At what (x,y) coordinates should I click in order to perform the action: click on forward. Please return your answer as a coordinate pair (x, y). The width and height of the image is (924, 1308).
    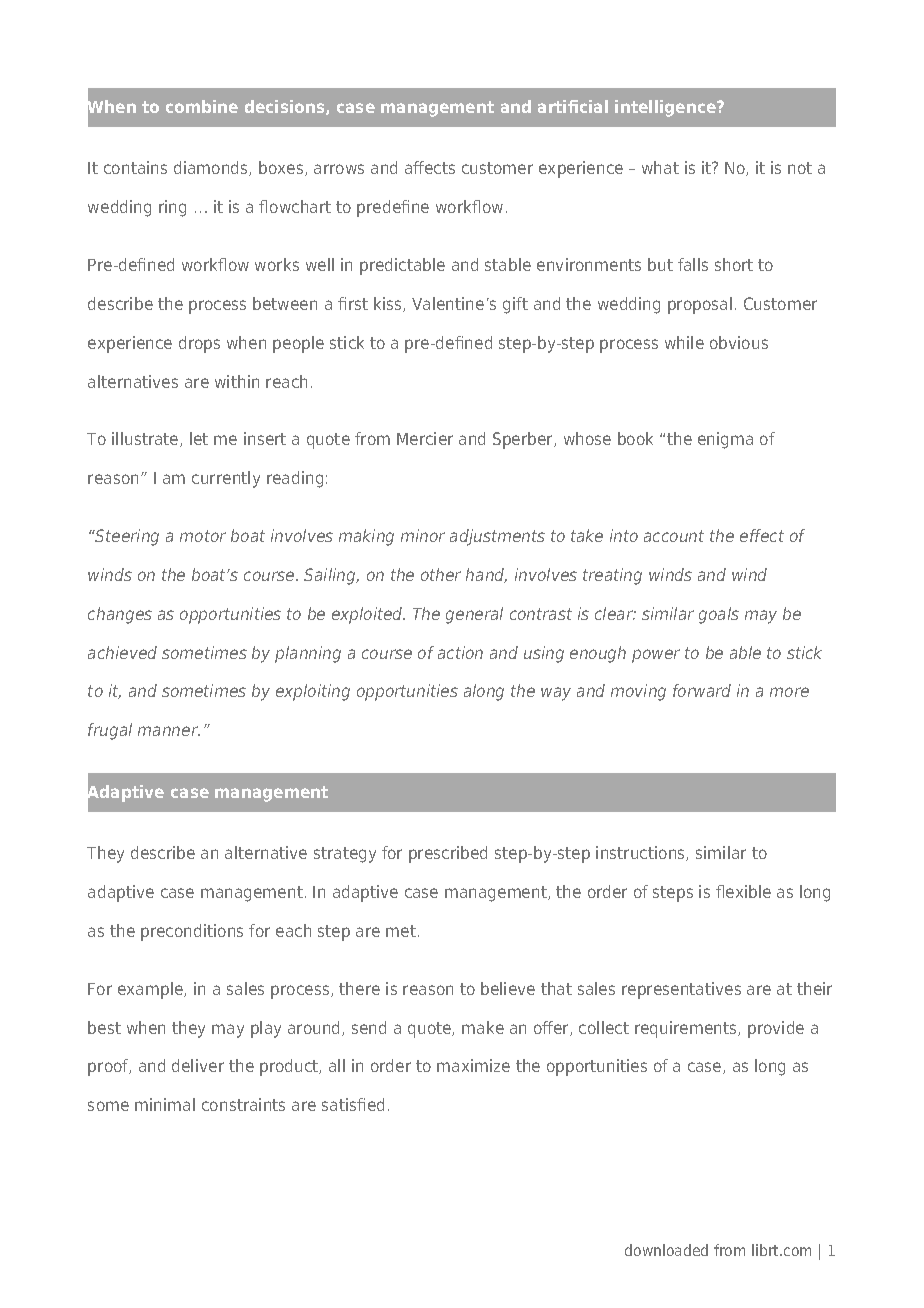
    Looking at the image, I should click on (702, 690).
